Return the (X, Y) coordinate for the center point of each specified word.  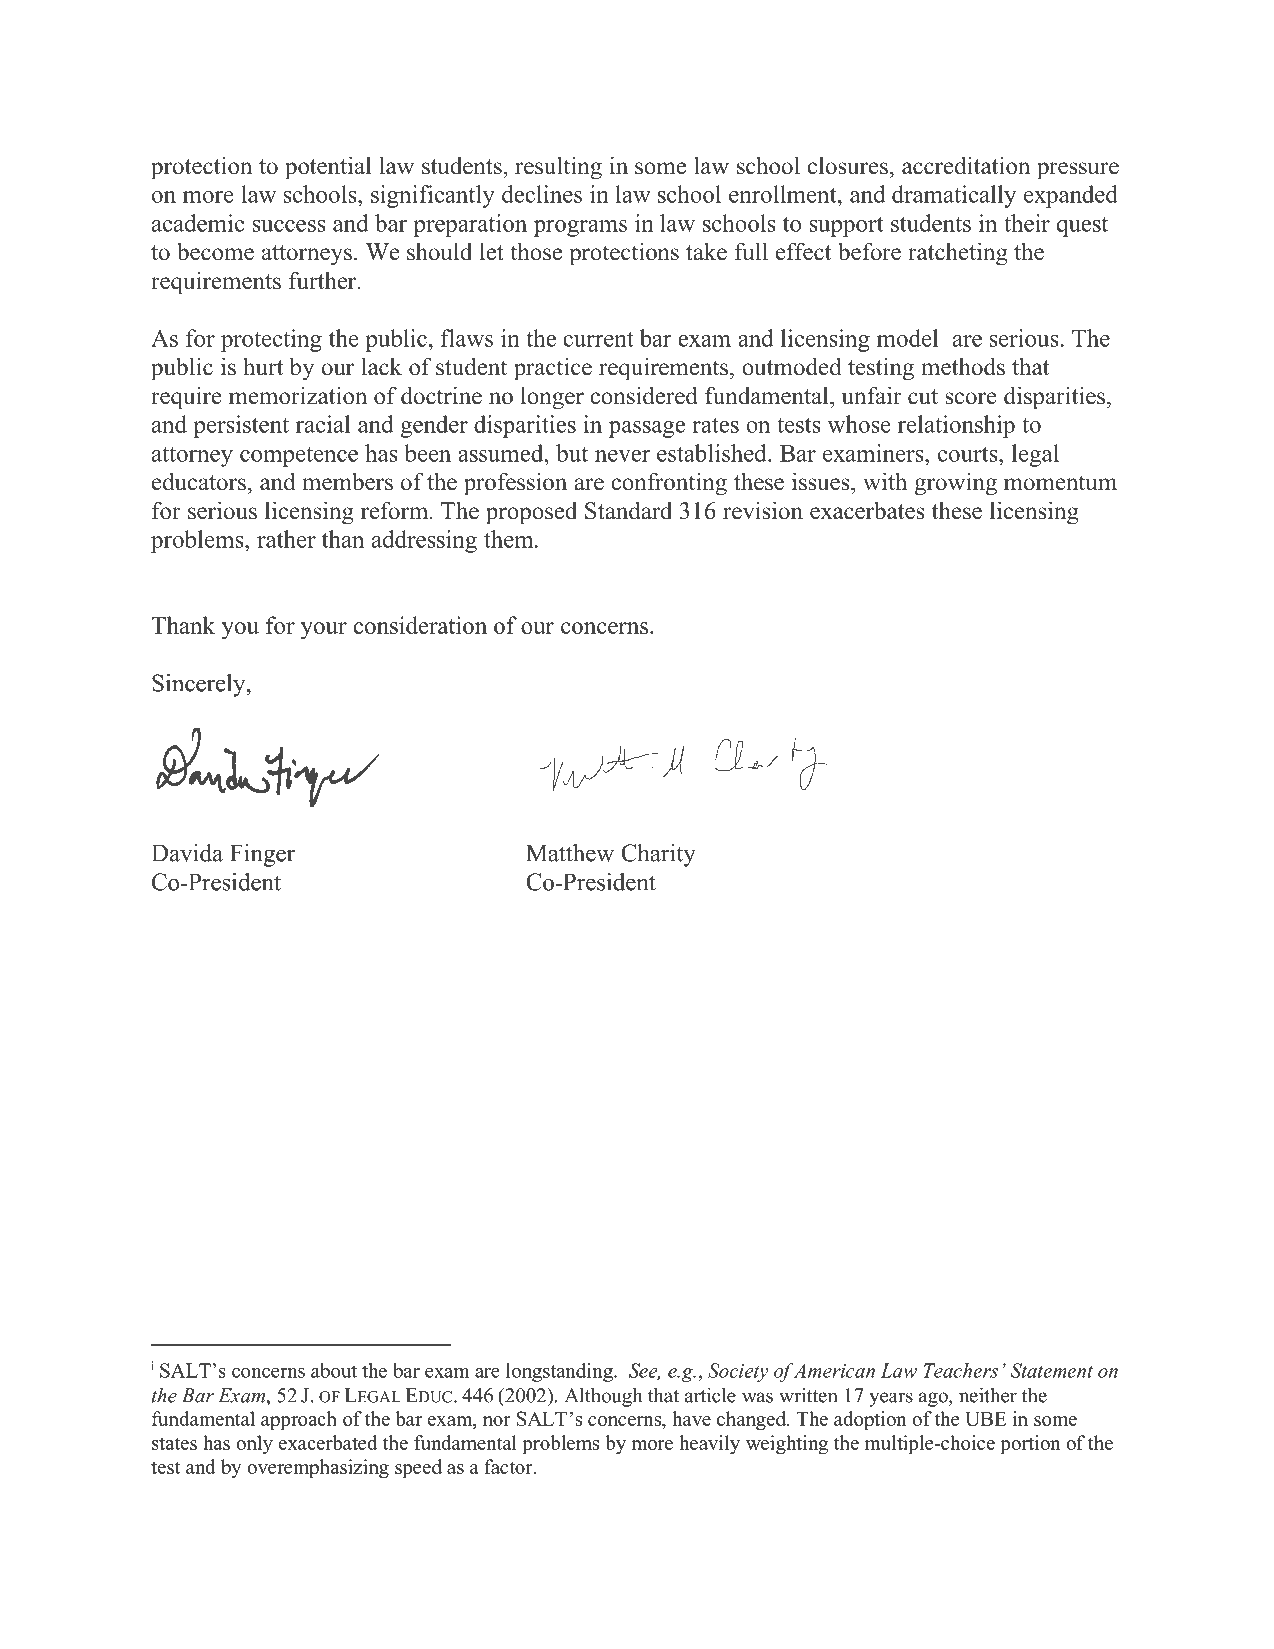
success (289, 226)
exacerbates (867, 510)
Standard (628, 510)
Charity (658, 855)
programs (580, 228)
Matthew (570, 853)
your (324, 630)
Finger (262, 855)
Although (603, 1397)
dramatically (954, 196)
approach (299, 1421)
